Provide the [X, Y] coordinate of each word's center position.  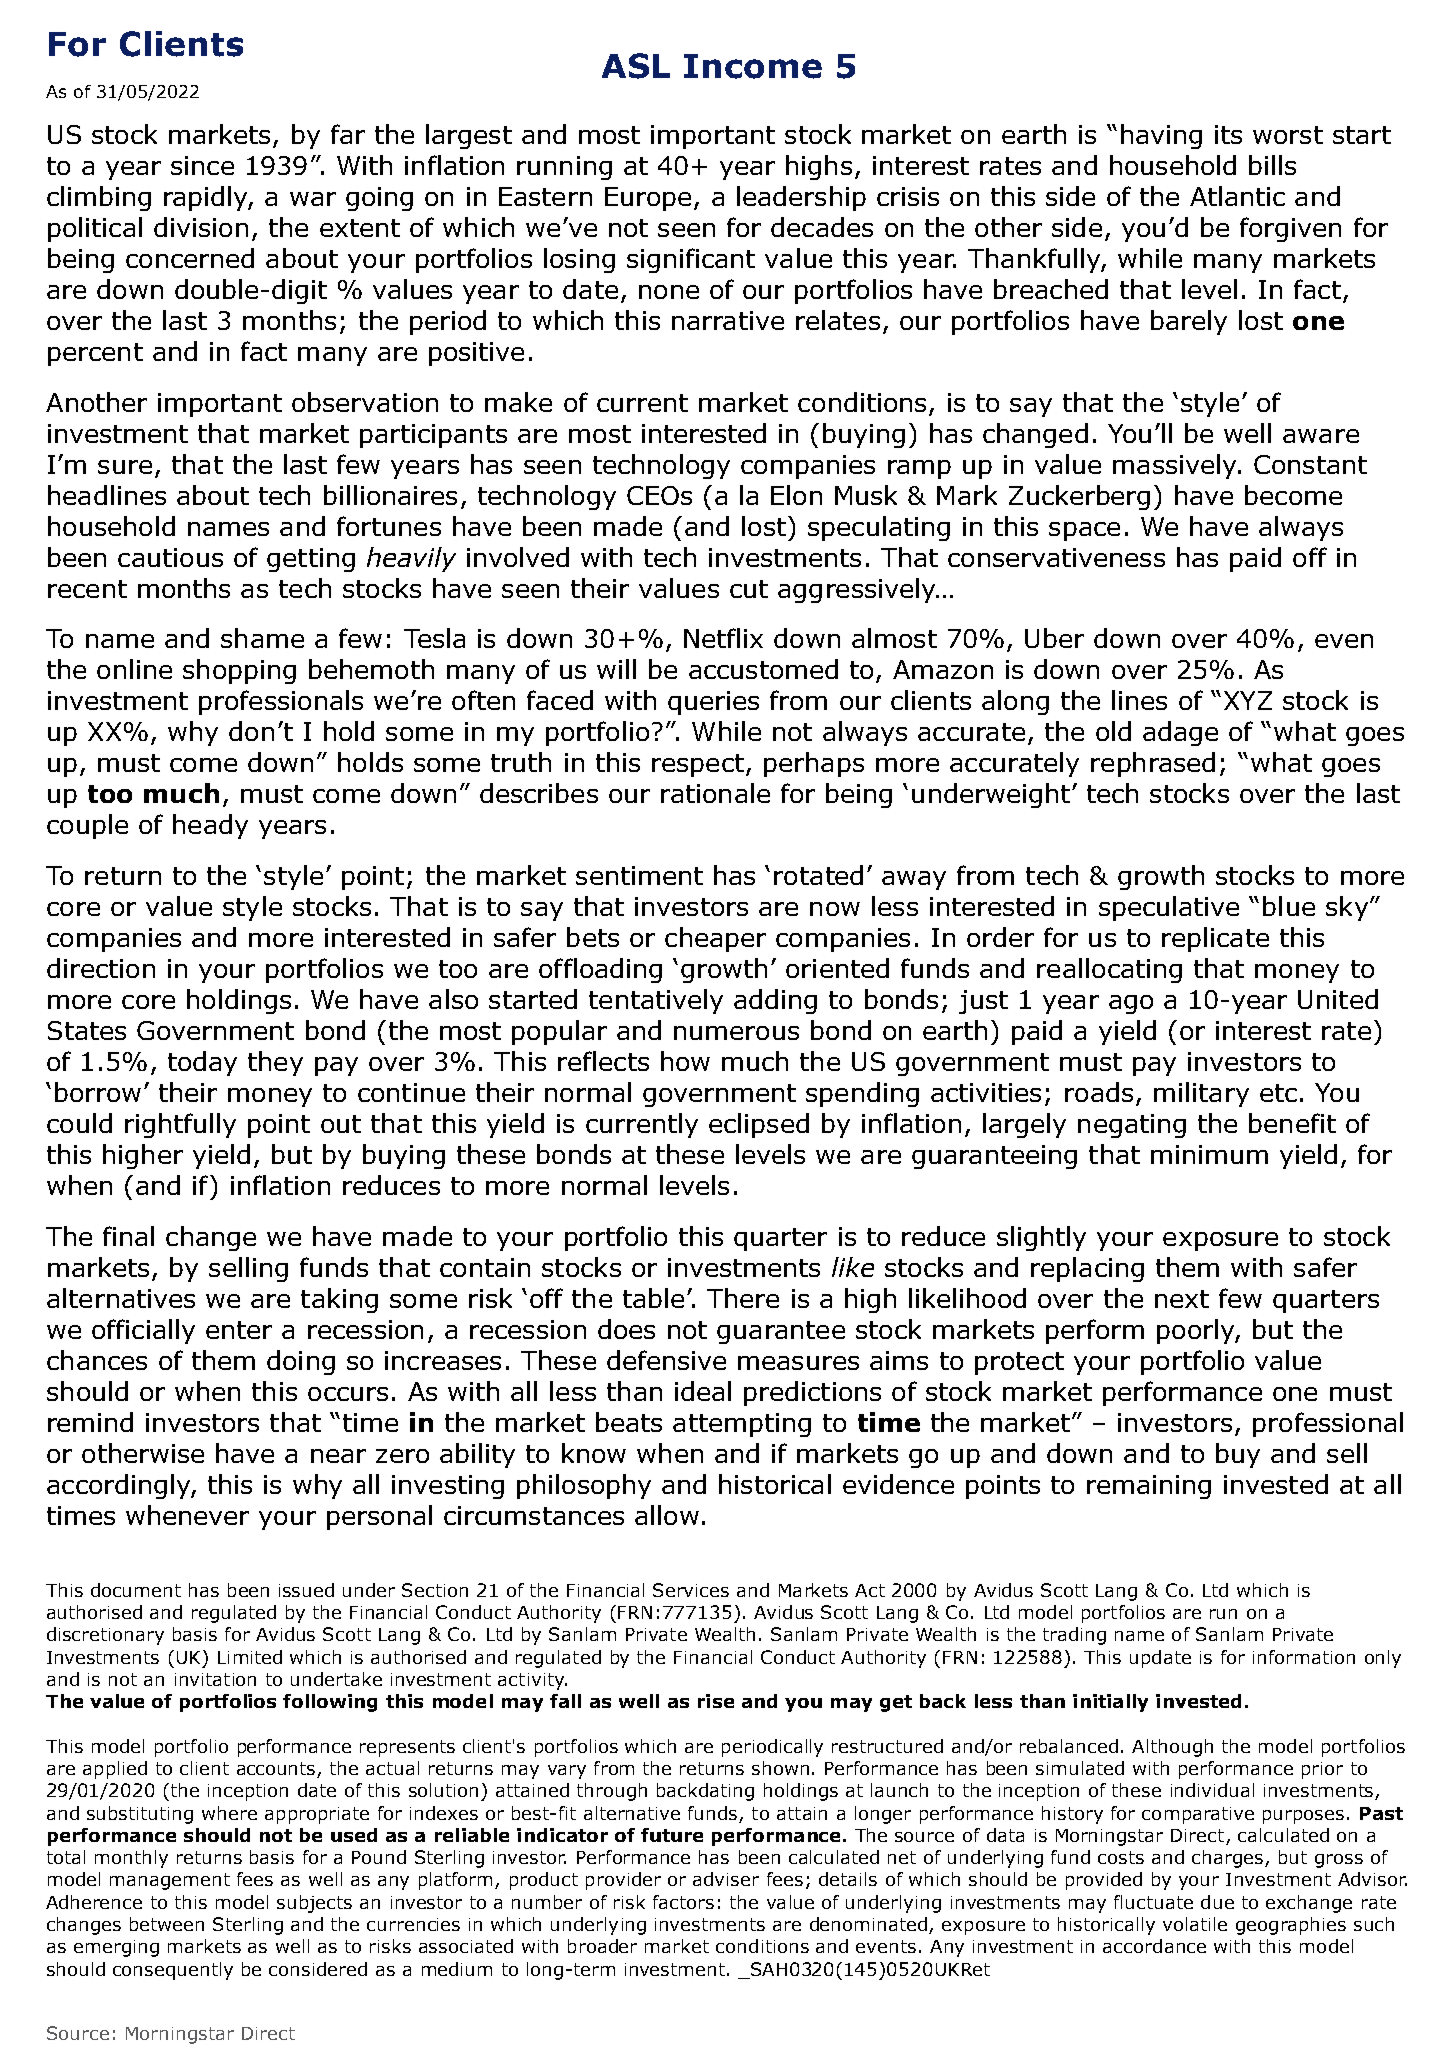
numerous [736, 1033]
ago [1131, 1004]
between [167, 1924]
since [202, 165]
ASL [636, 66]
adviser [726, 1879]
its [1228, 134]
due [1217, 1902]
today [202, 1063]
